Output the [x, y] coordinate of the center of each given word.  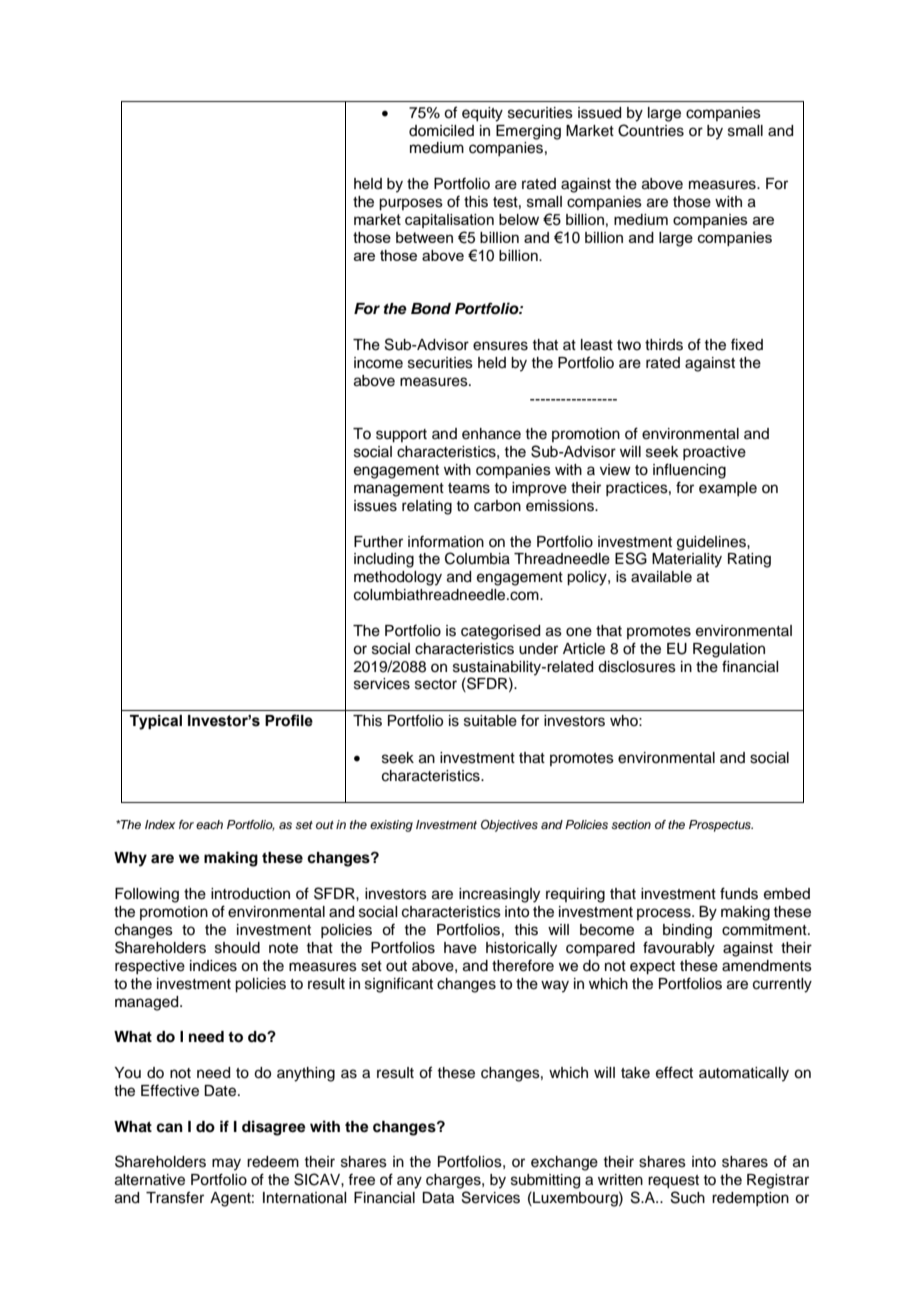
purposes [411, 204]
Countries [651, 130]
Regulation [729, 650]
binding [687, 931]
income [378, 363]
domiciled [441, 131]
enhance [491, 434]
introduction [250, 894]
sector [436, 684]
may [226, 1164]
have [460, 948]
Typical [156, 722]
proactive [714, 453]
